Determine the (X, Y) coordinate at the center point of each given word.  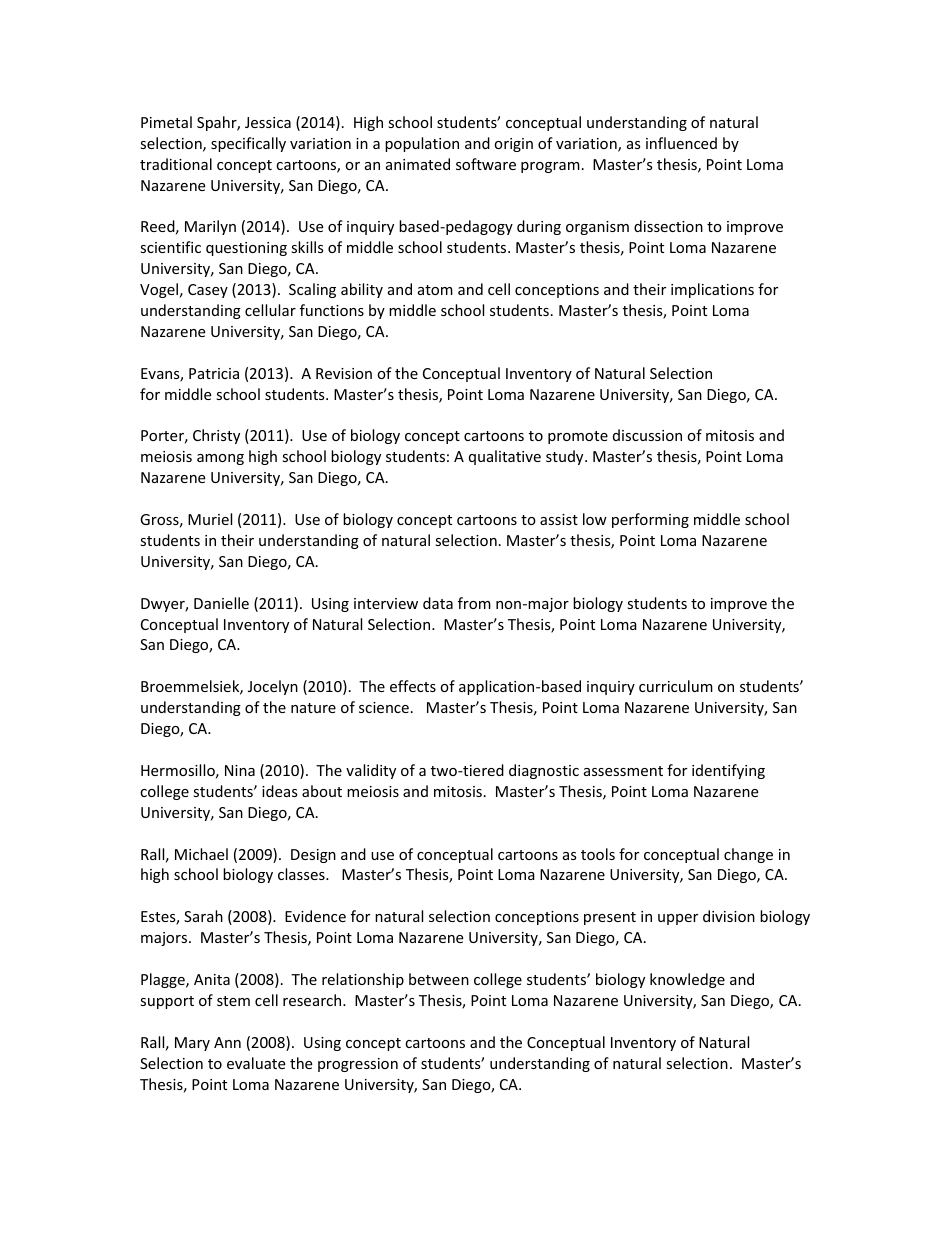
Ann (227, 1042)
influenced (681, 143)
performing (650, 520)
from (474, 603)
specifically (248, 144)
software (486, 164)
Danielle (221, 603)
